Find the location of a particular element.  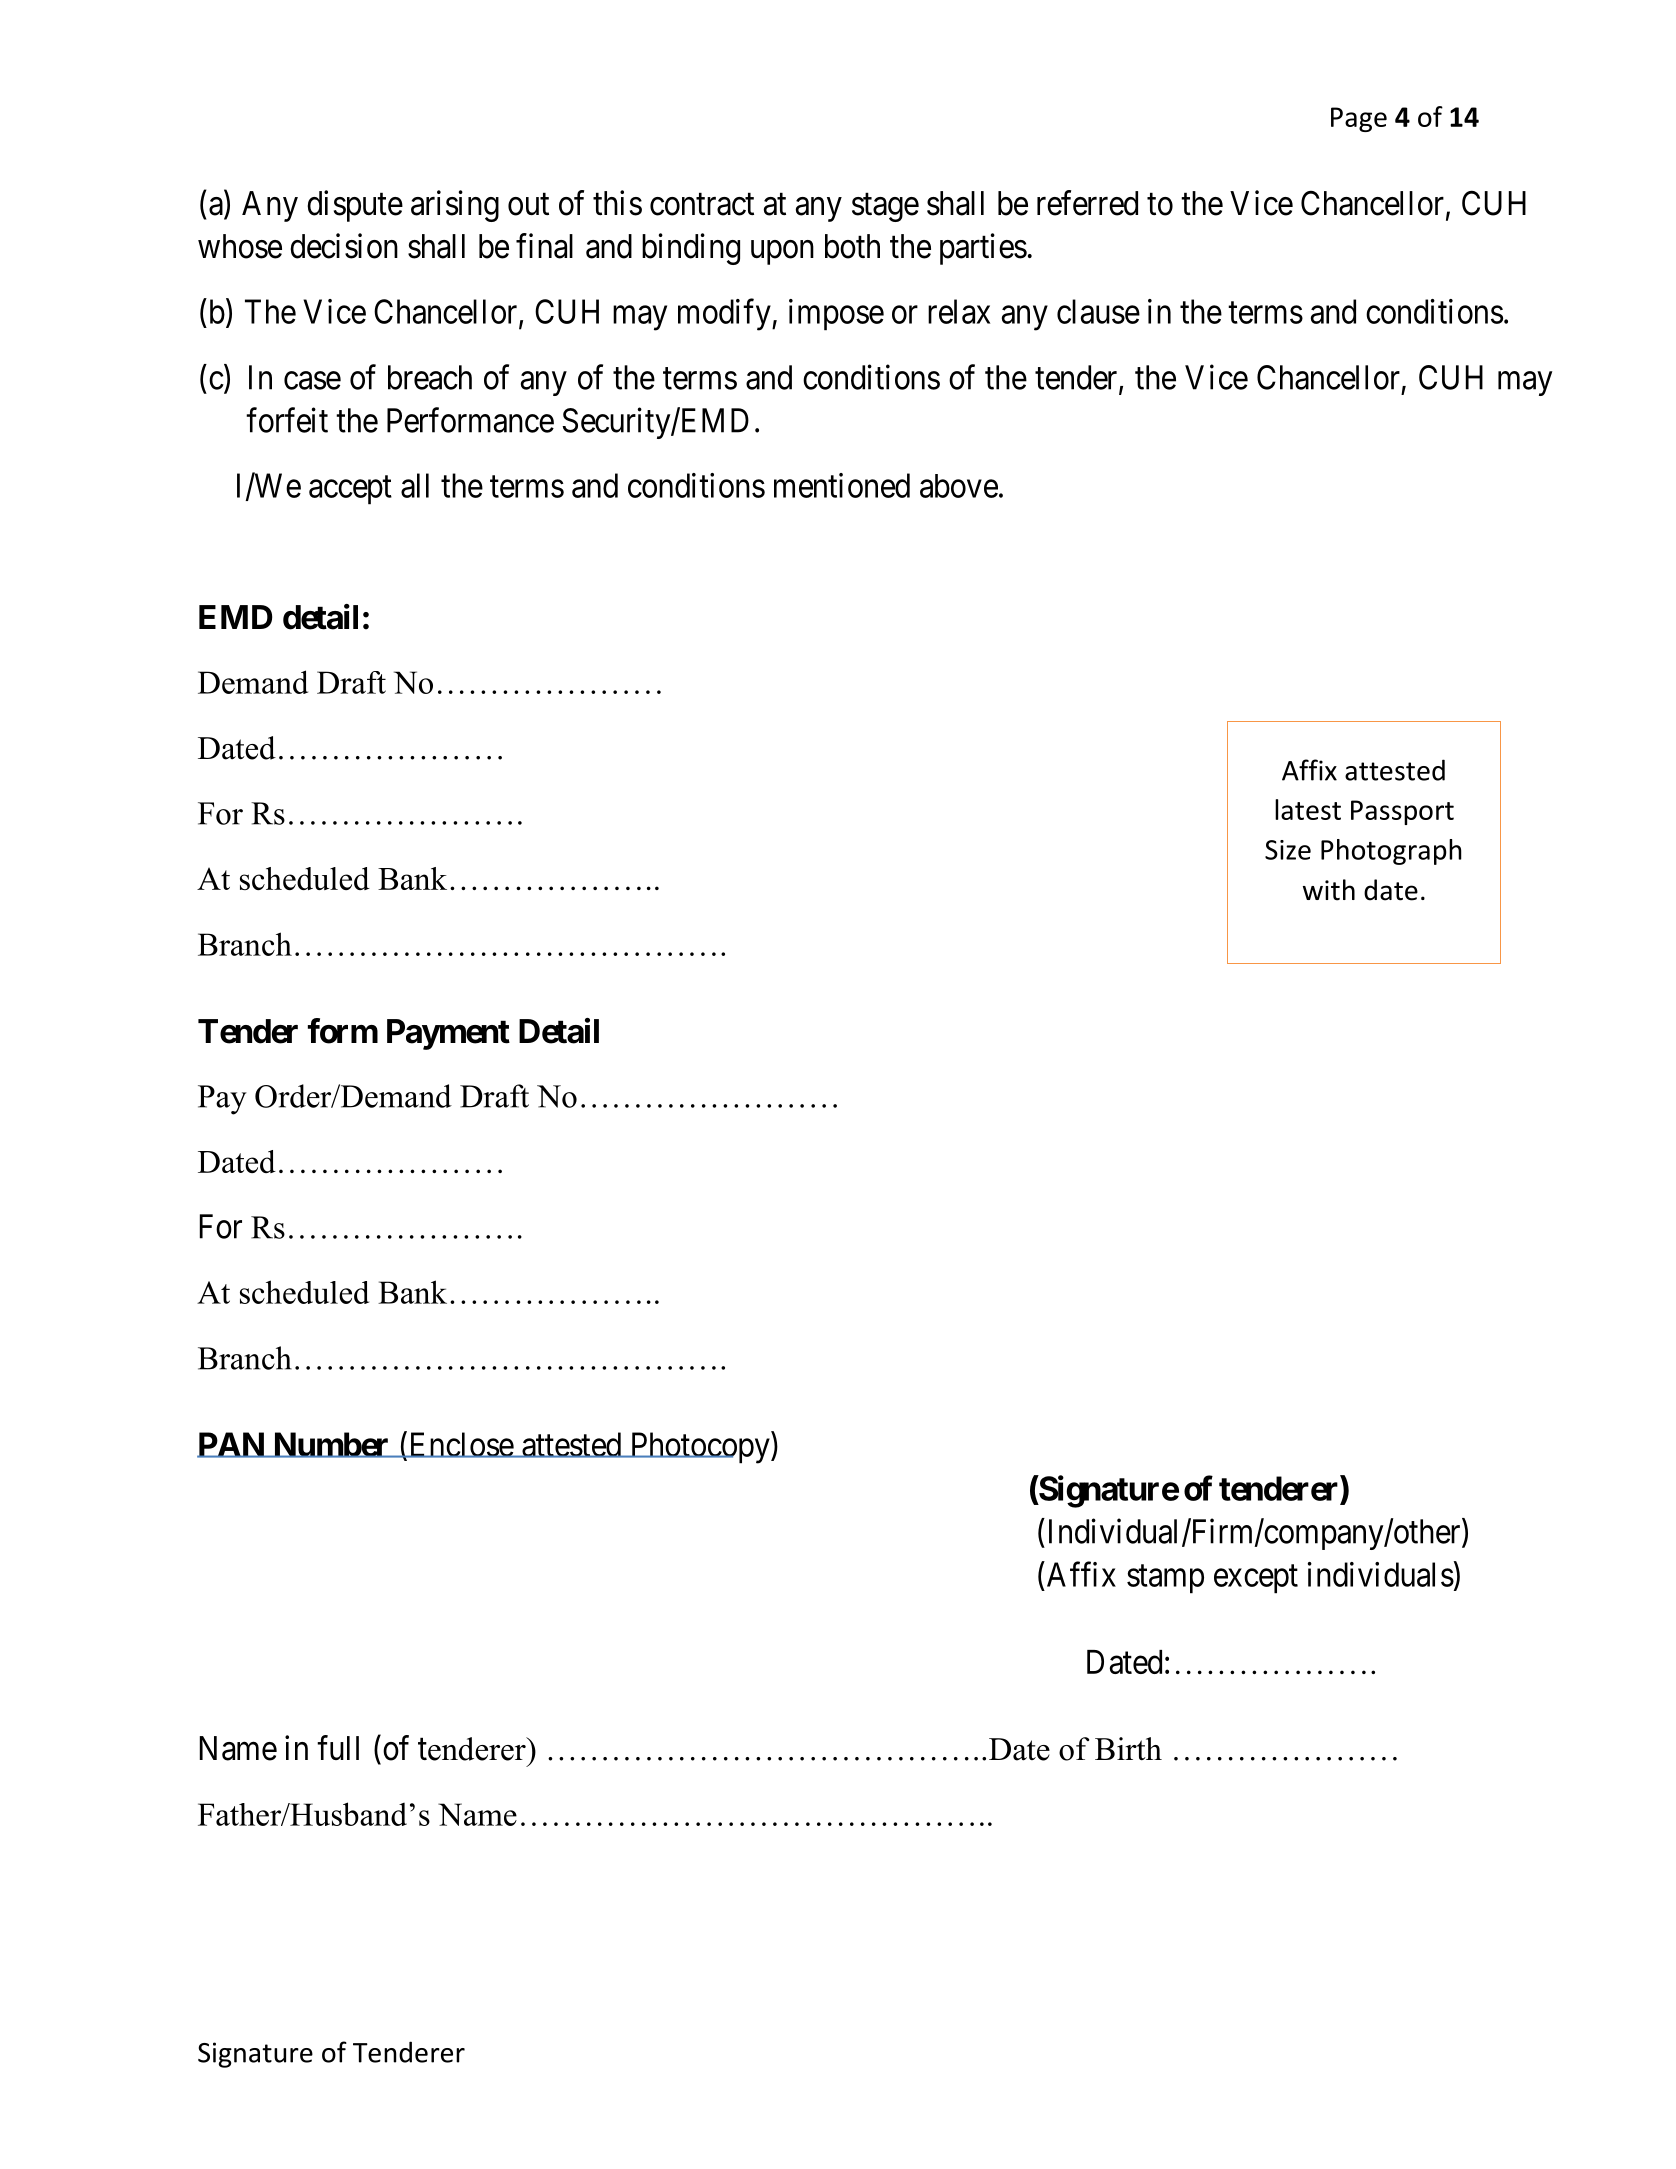

Photocopy is located at coordinates (700, 1447).
